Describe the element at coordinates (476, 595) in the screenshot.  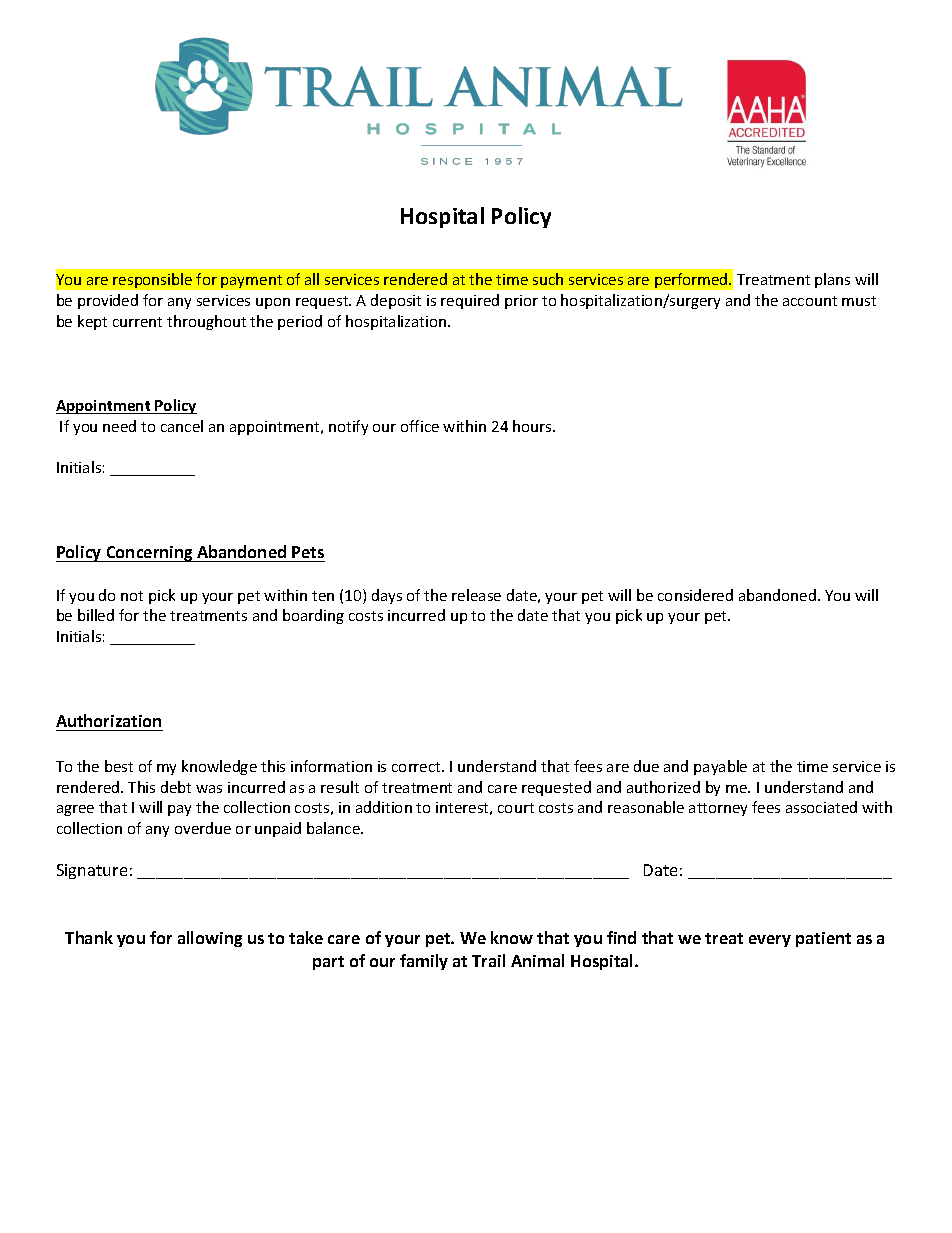
I see `release` at that location.
